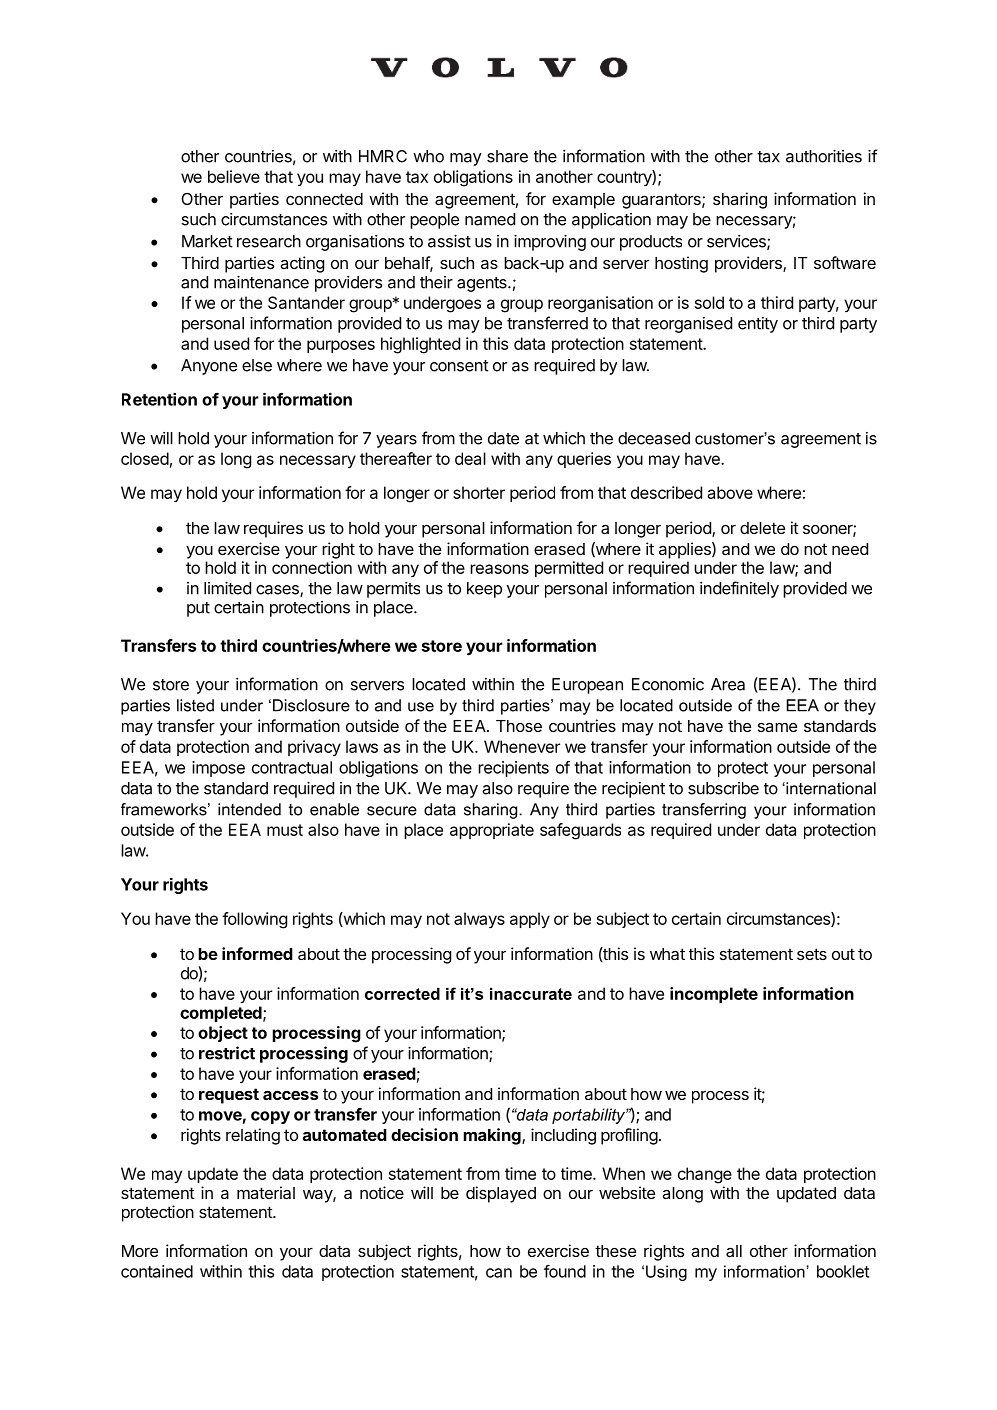 The width and height of the page is (997, 1410). Describe the element at coordinates (777, 727) in the page. I see `same` at that location.
